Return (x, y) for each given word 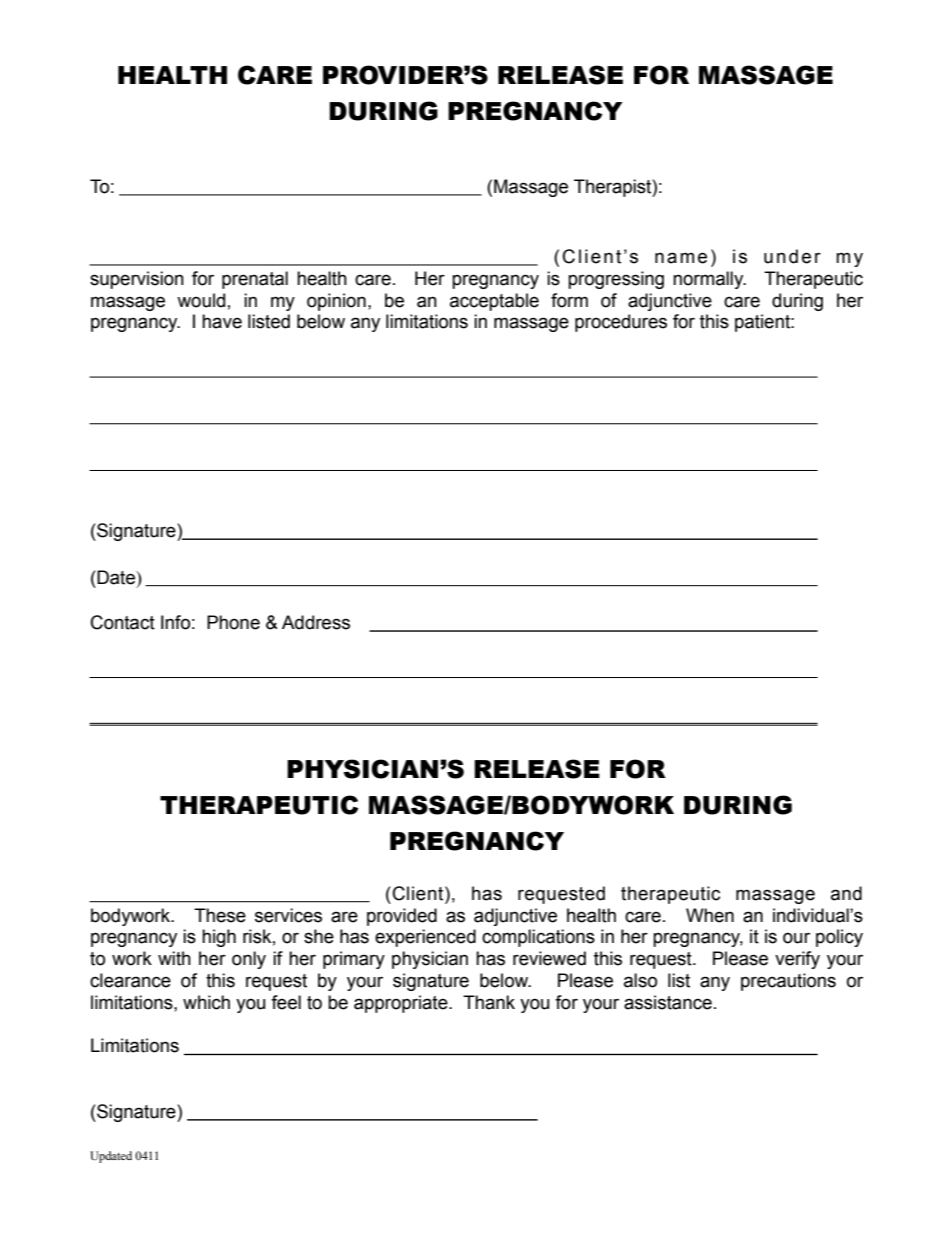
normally (709, 280)
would (201, 300)
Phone (233, 622)
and (846, 893)
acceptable (494, 302)
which (206, 1002)
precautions (788, 982)
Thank (489, 1002)
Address (316, 622)
